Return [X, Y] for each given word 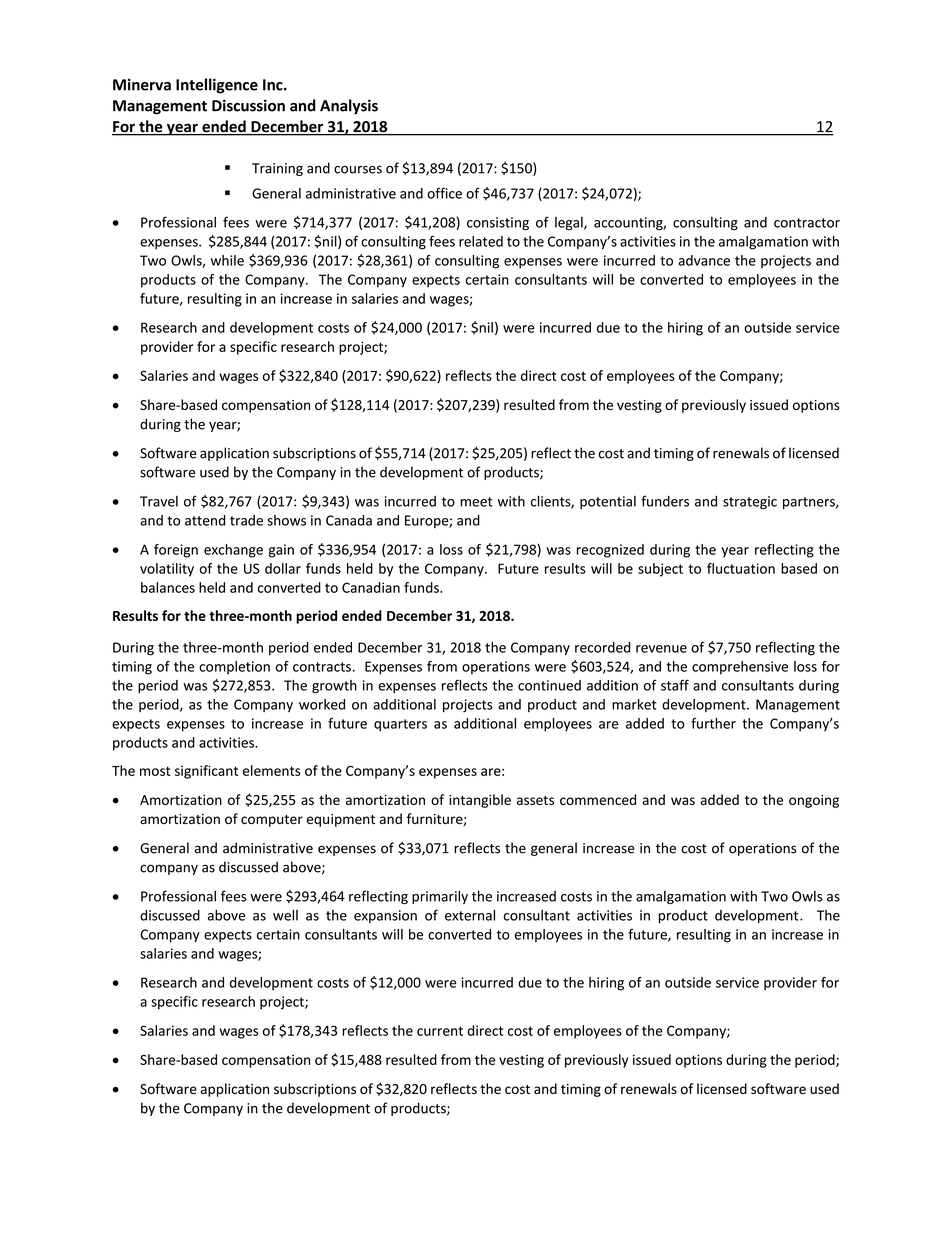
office [444, 193]
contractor [807, 223]
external [470, 915]
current [440, 1031]
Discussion [248, 105]
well [285, 915]
